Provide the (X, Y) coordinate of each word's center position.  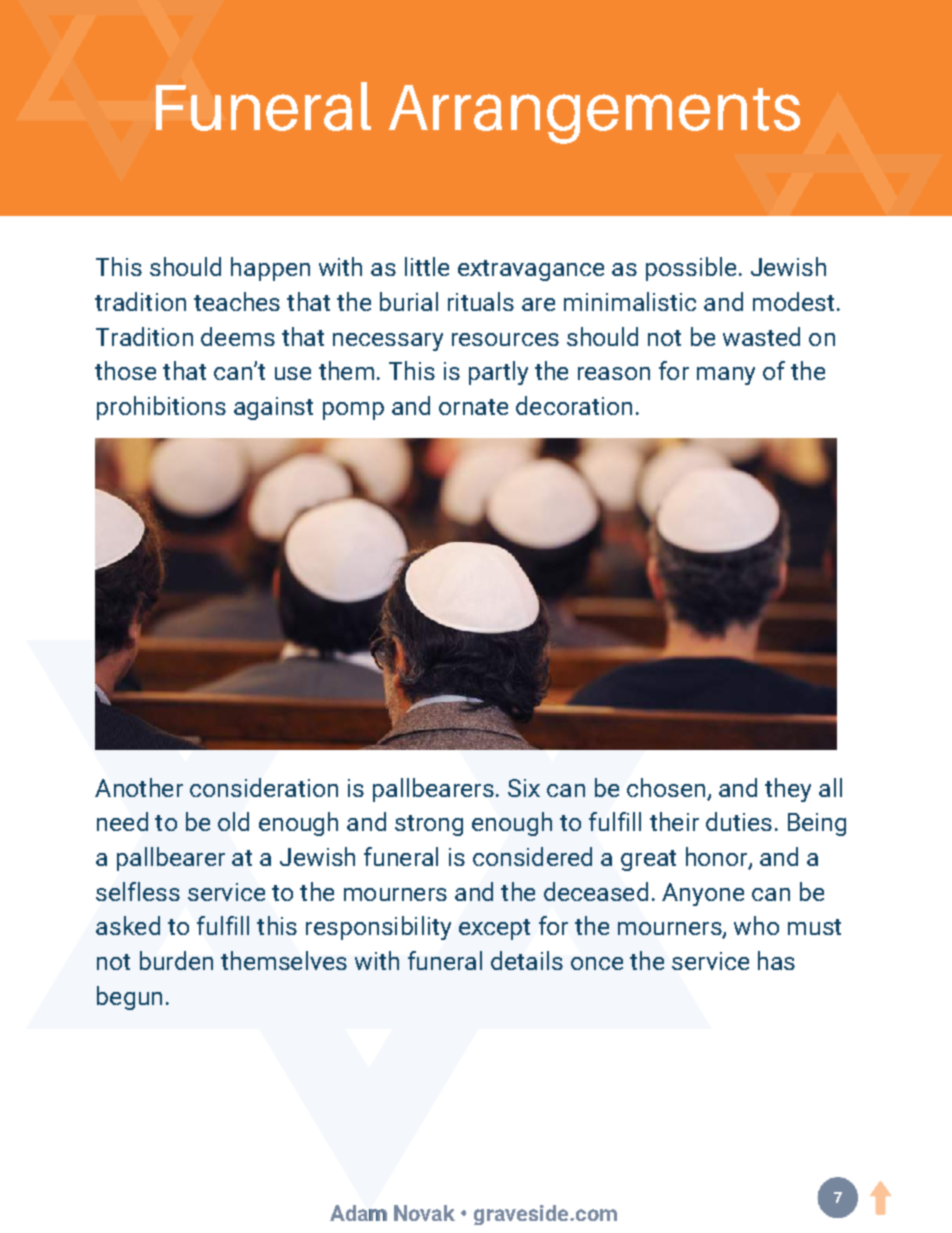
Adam (358, 1213)
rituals (481, 301)
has (776, 960)
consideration (264, 787)
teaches (237, 301)
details (527, 960)
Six (524, 788)
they (788, 790)
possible (691, 269)
